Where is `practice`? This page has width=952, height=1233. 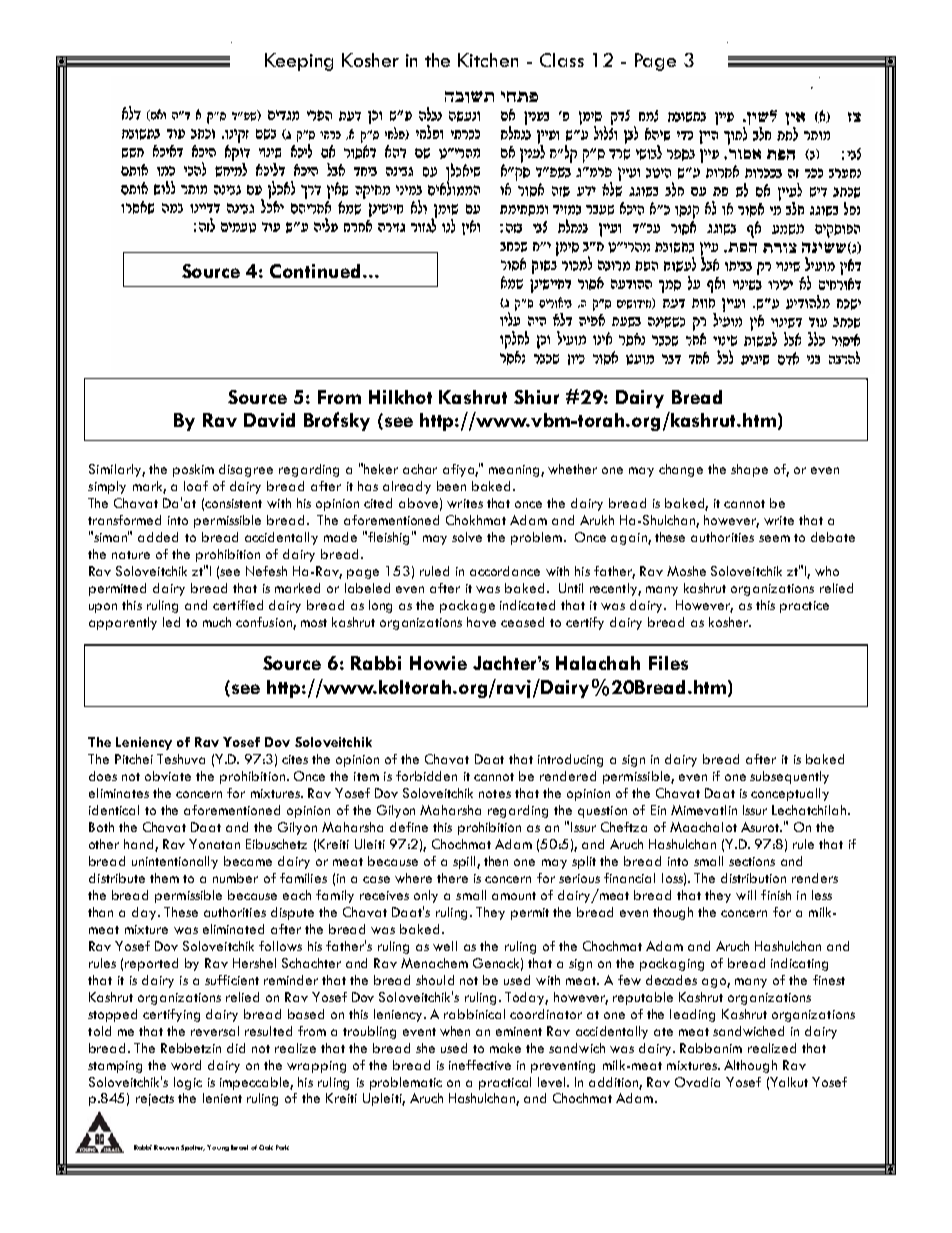 practice is located at coordinates (804, 607).
